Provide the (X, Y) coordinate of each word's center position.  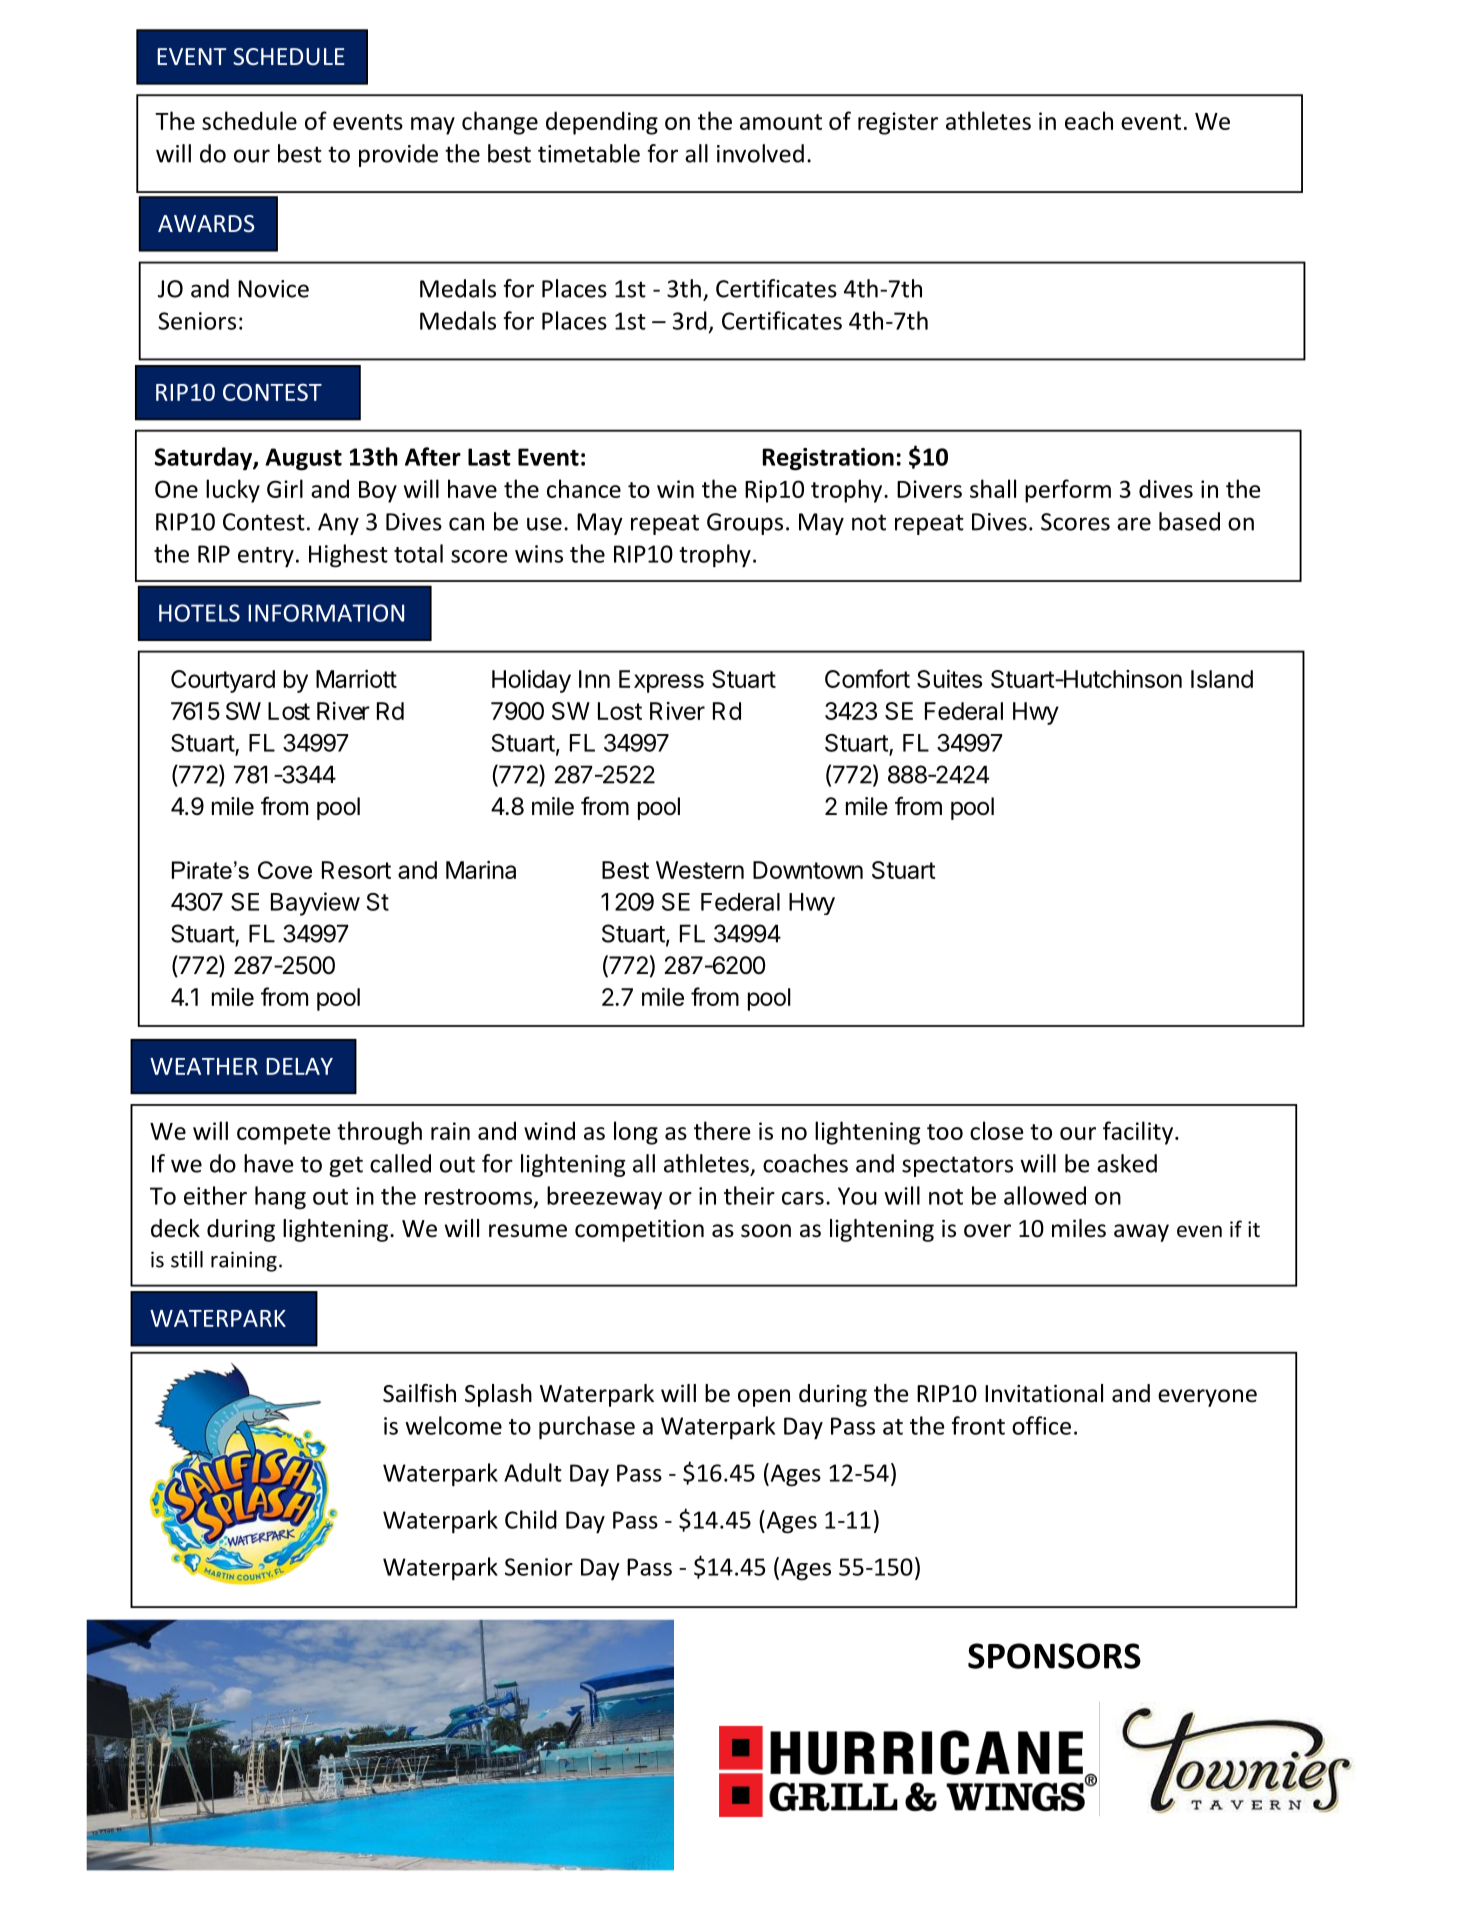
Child (531, 1519)
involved (760, 153)
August (303, 459)
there (722, 1130)
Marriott (356, 679)
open (764, 1398)
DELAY (299, 1066)
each (1089, 120)
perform (1068, 491)
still (187, 1259)
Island (1222, 679)
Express (661, 681)
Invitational (1044, 1393)
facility (1138, 1133)
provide (398, 155)
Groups (745, 524)
